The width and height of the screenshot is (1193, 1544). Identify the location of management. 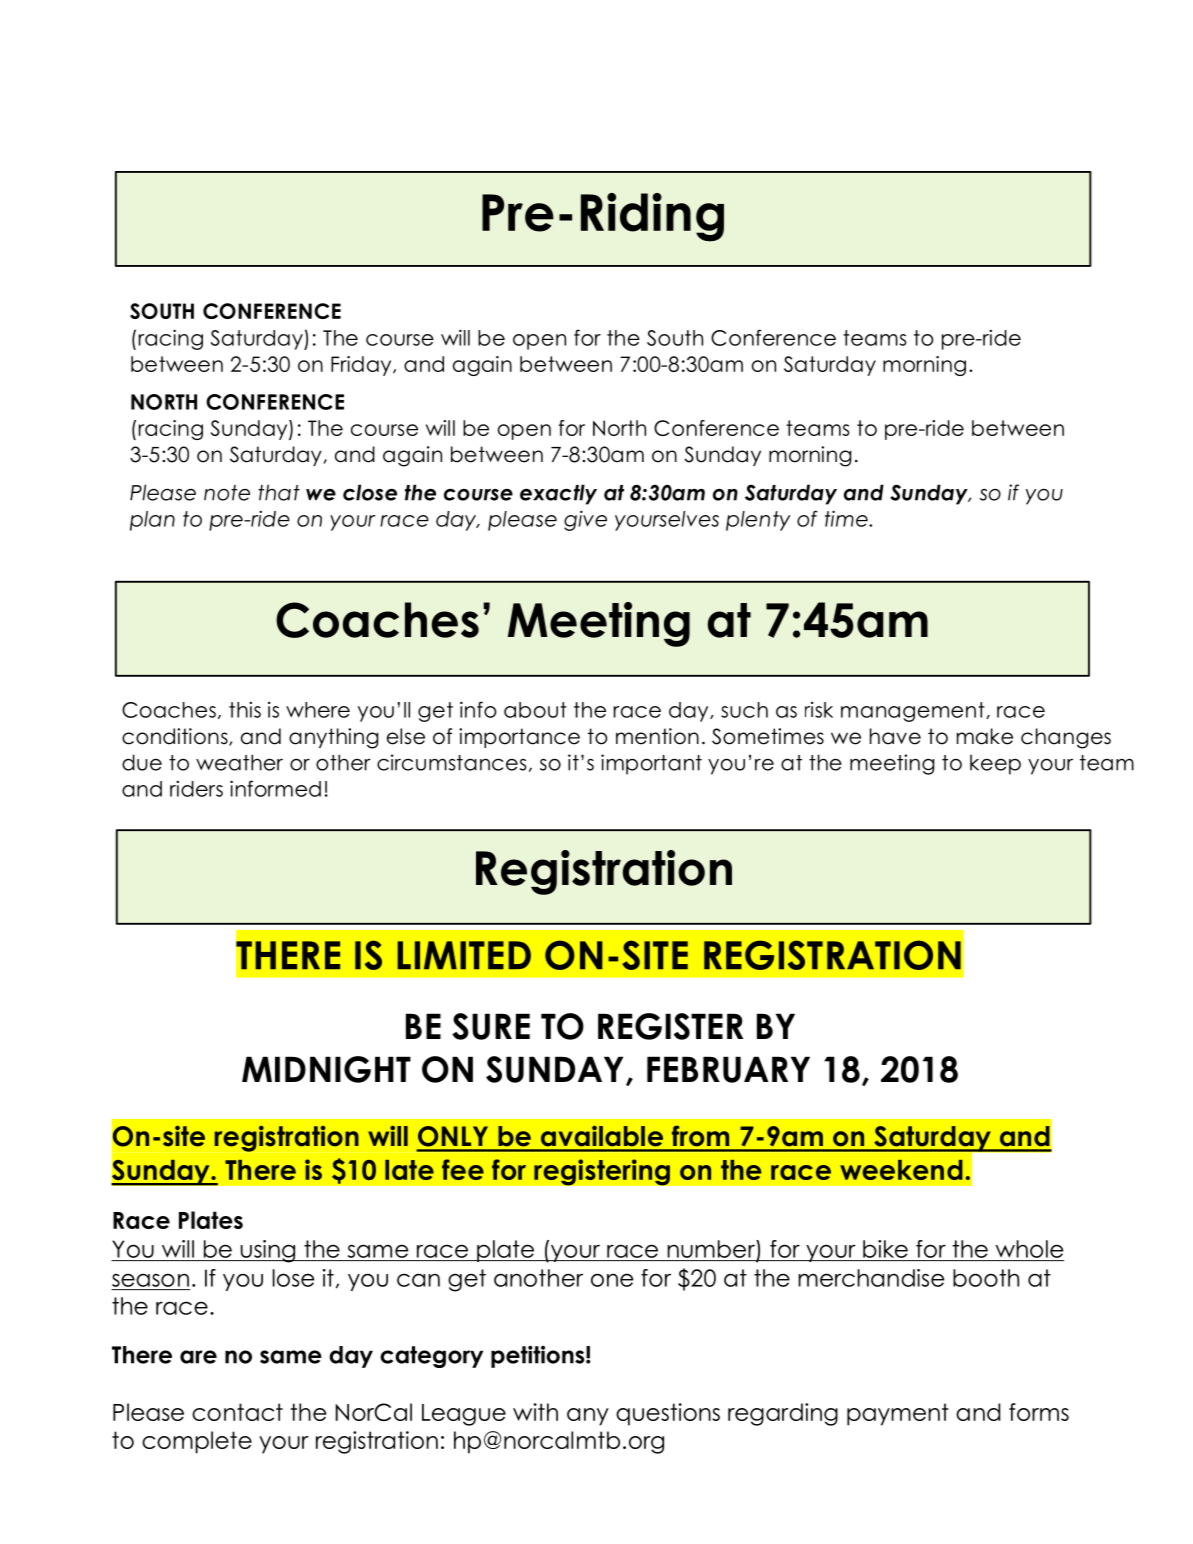
(914, 712).
